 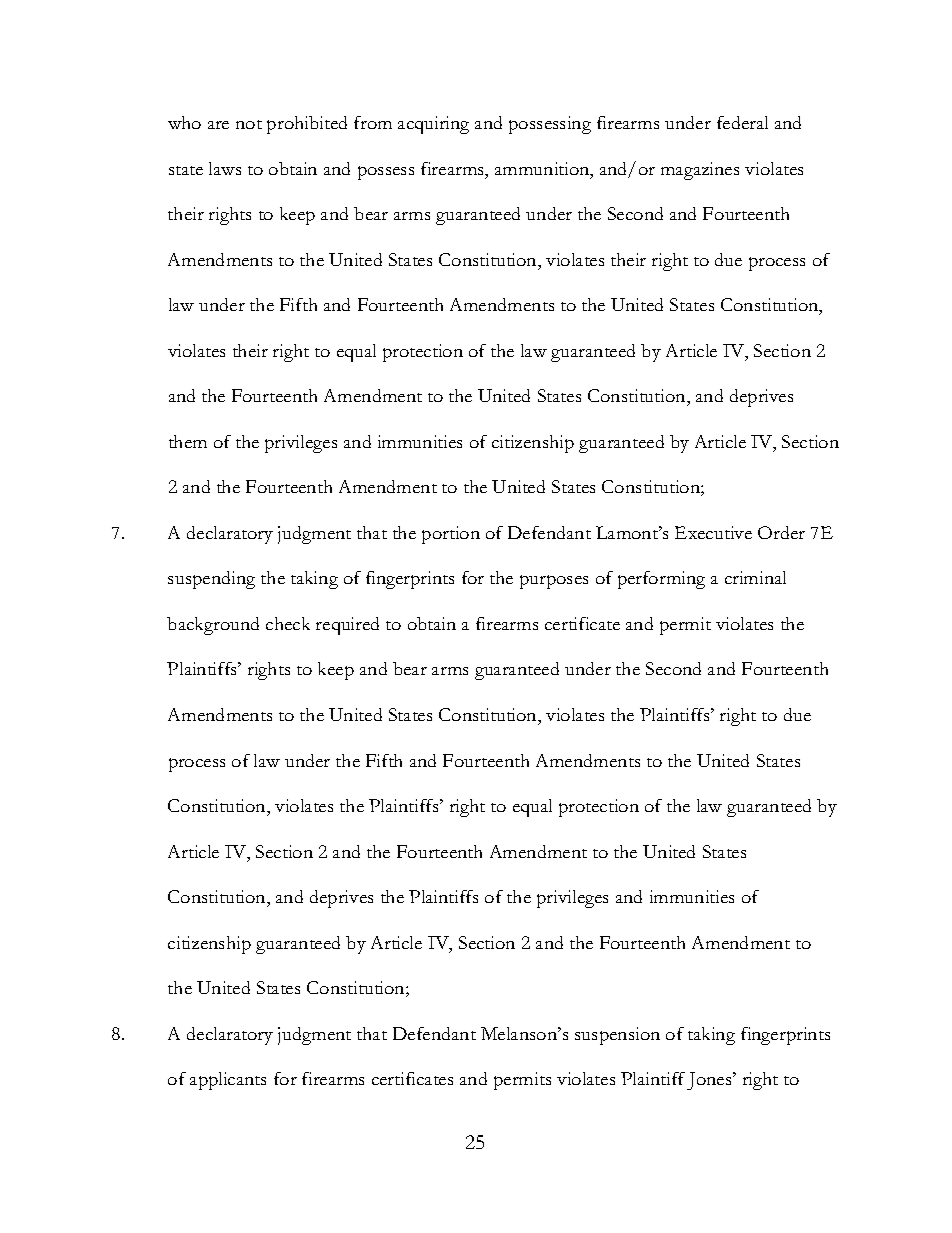 I want to click on acquiring, so click(x=433, y=125).
